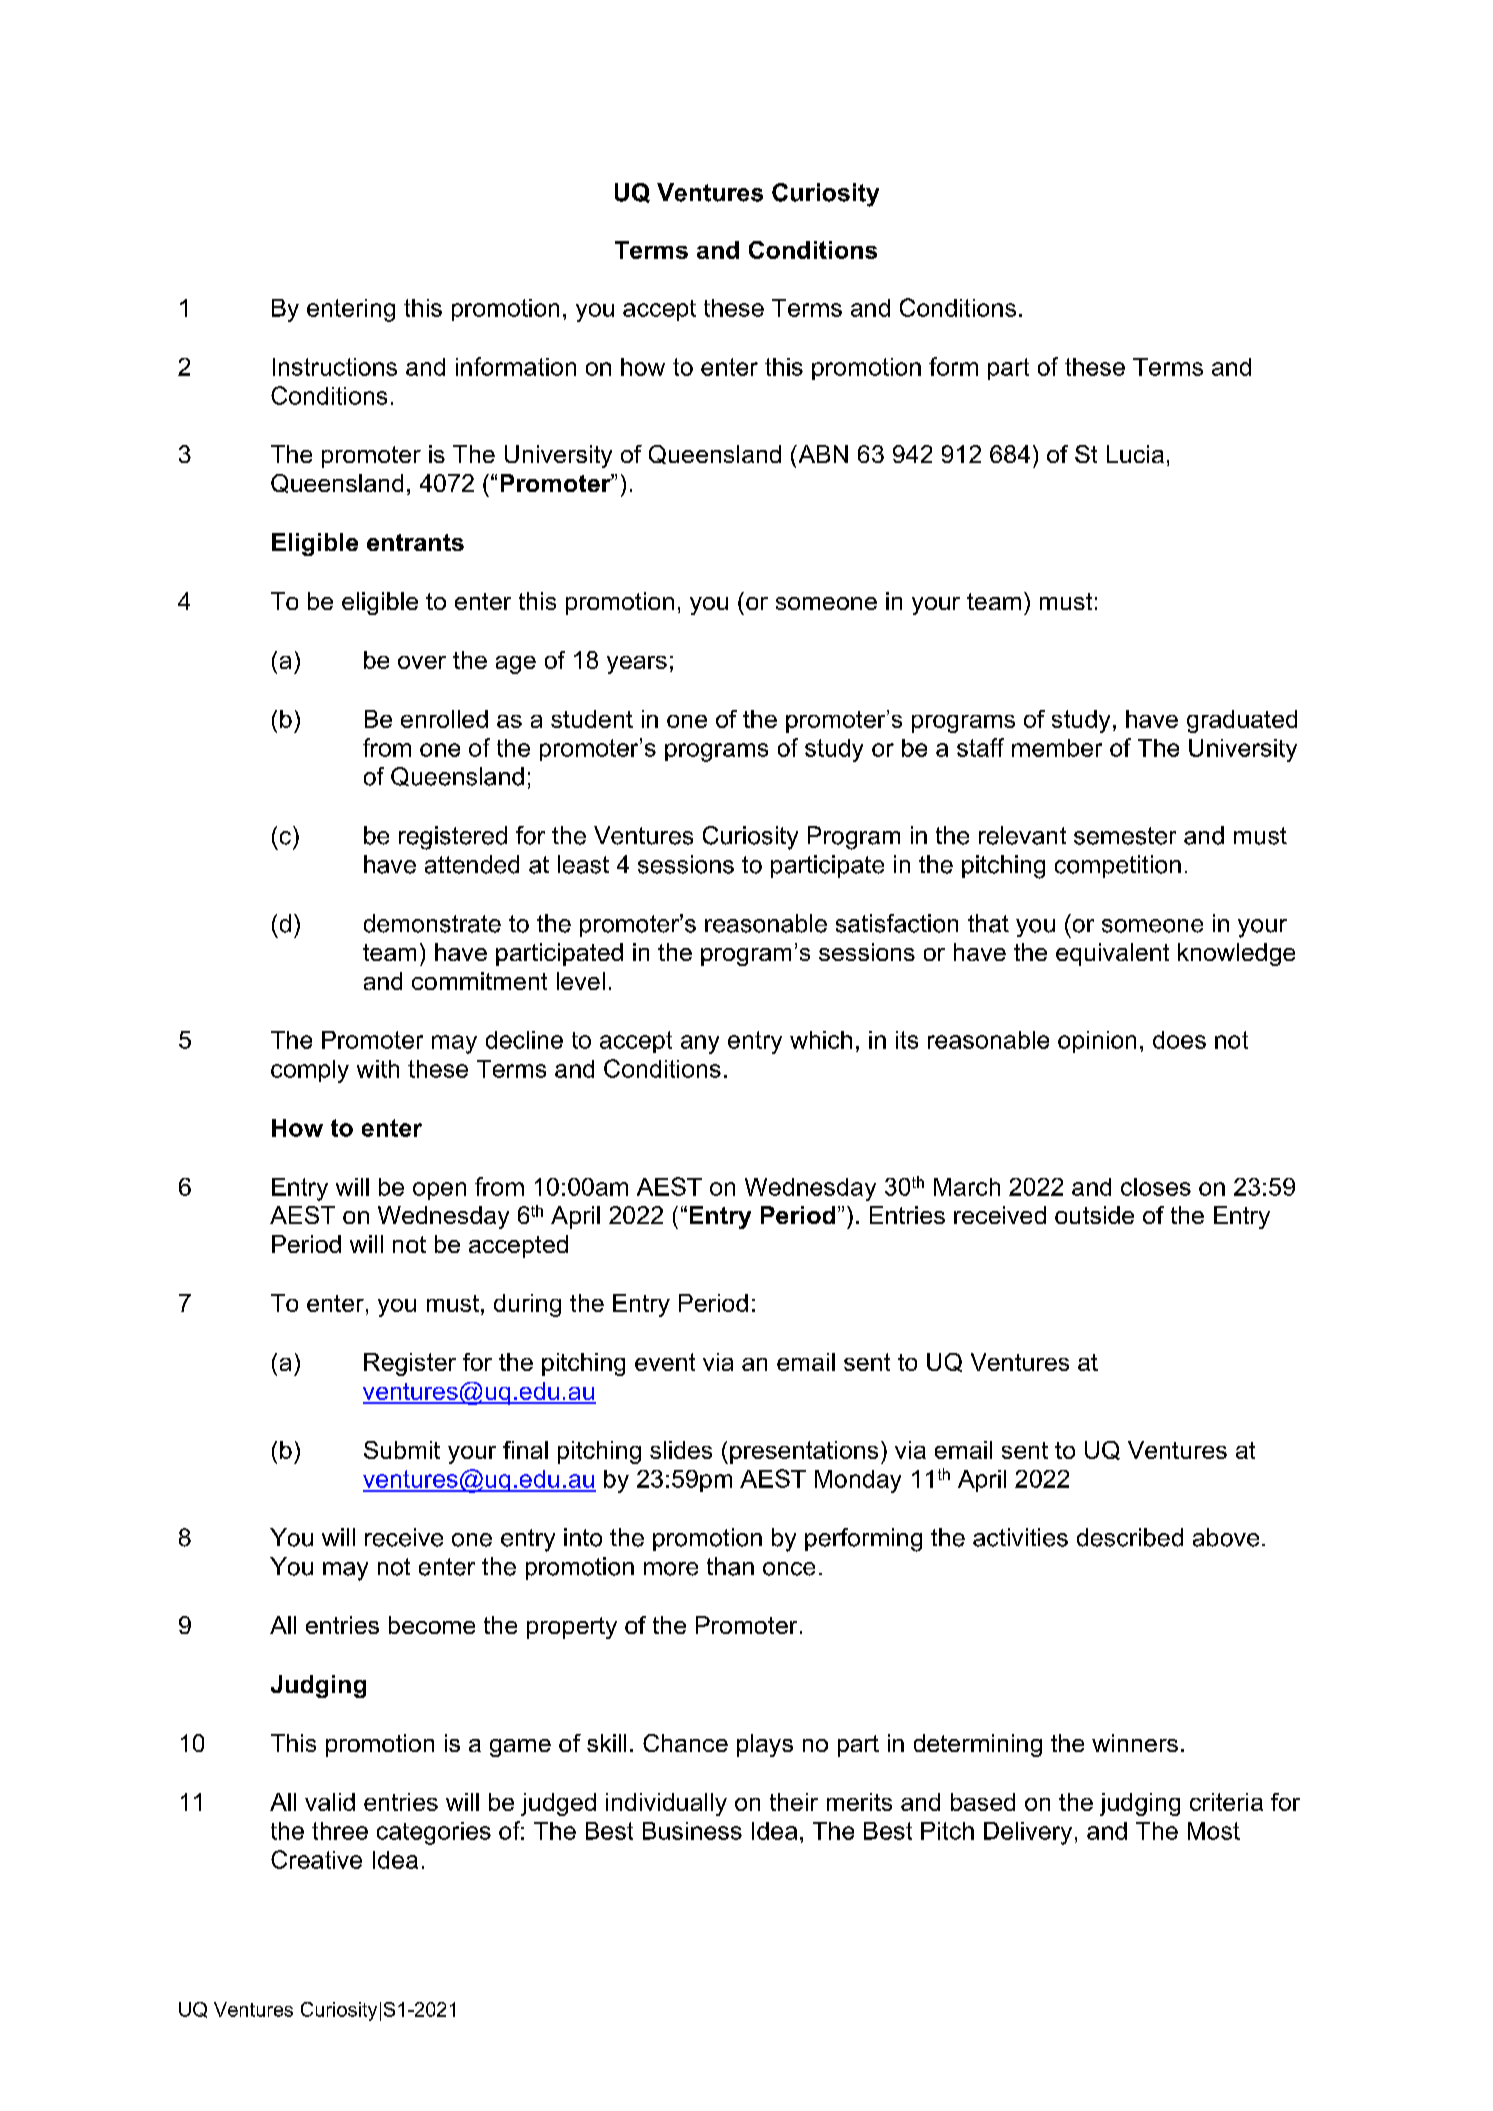 The height and width of the screenshot is (2111, 1493). Describe the element at coordinates (1097, 1042) in the screenshot. I see `opinion` at that location.
